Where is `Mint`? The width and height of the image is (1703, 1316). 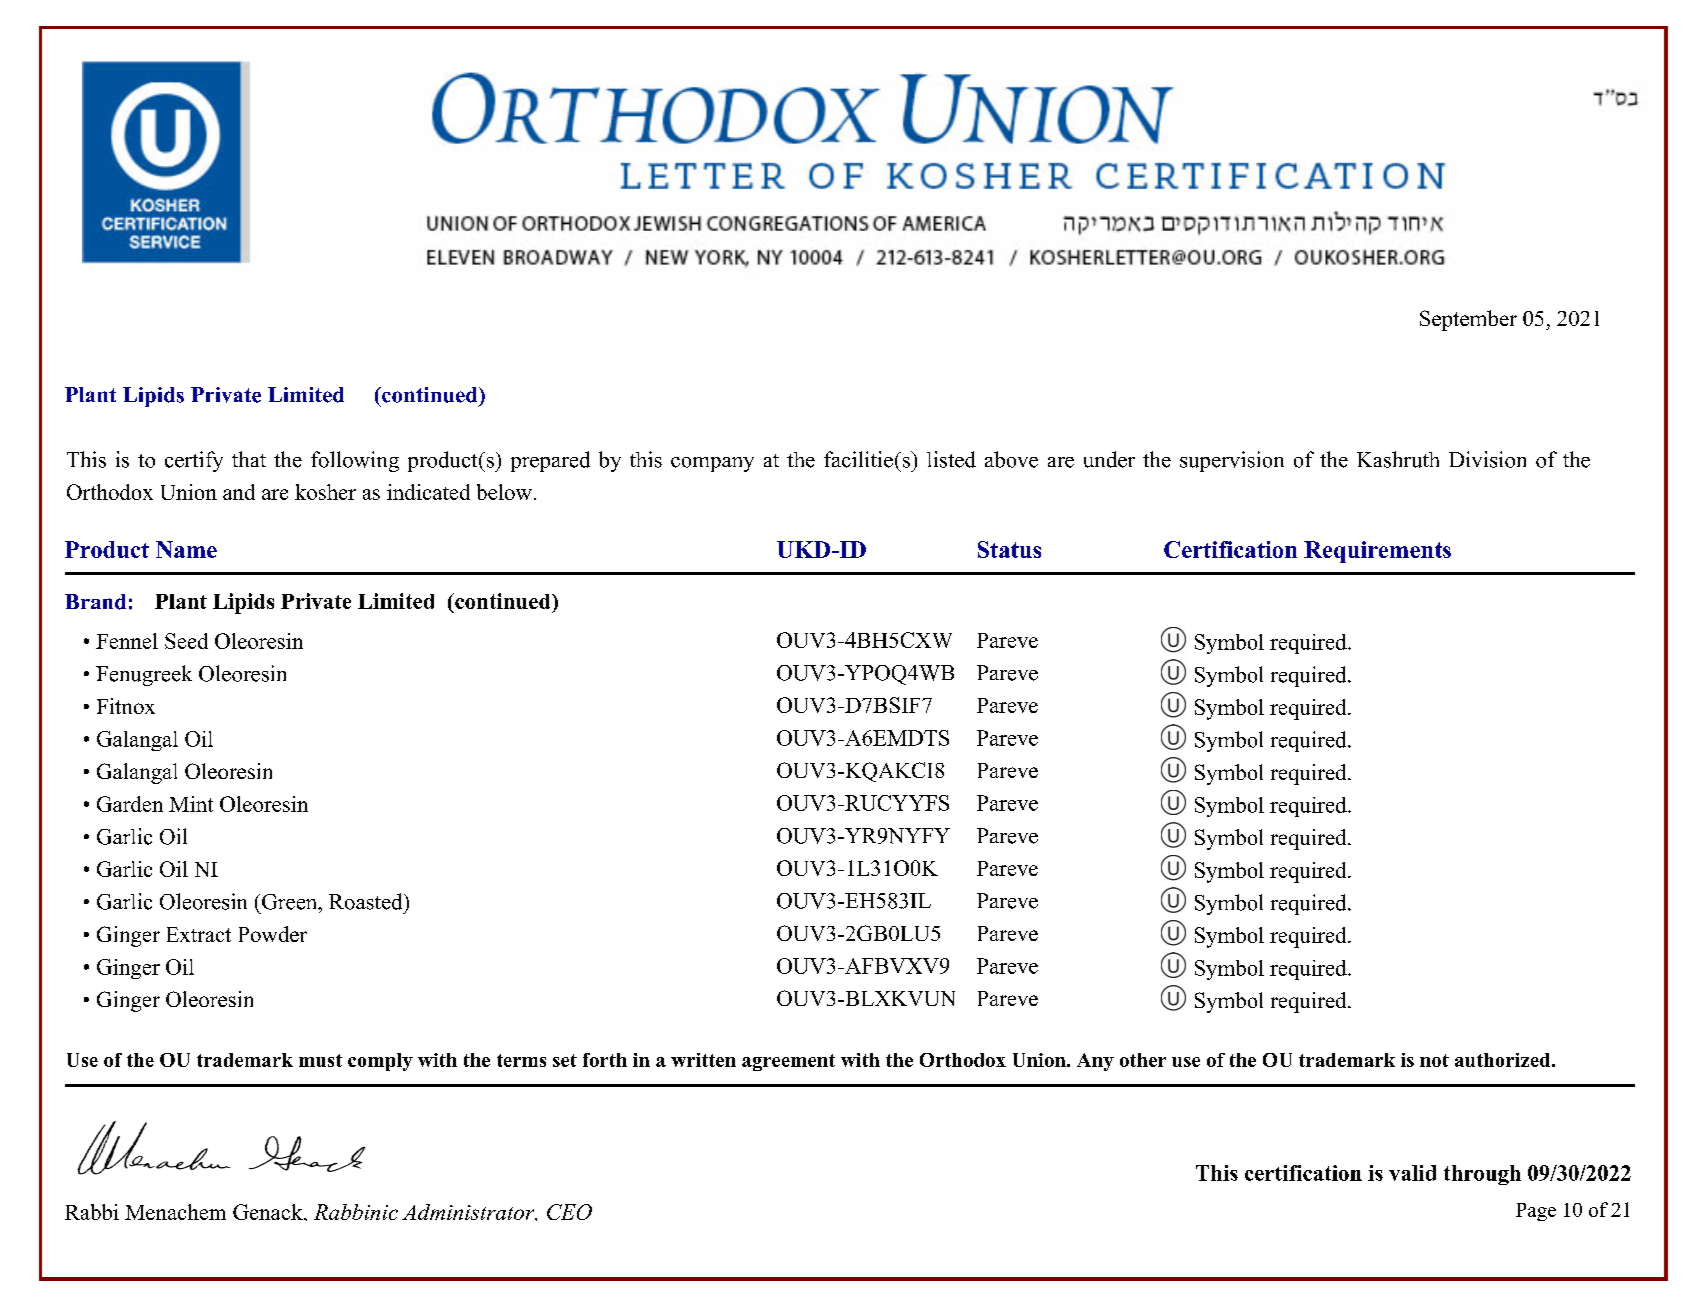
Mint is located at coordinates (191, 804).
